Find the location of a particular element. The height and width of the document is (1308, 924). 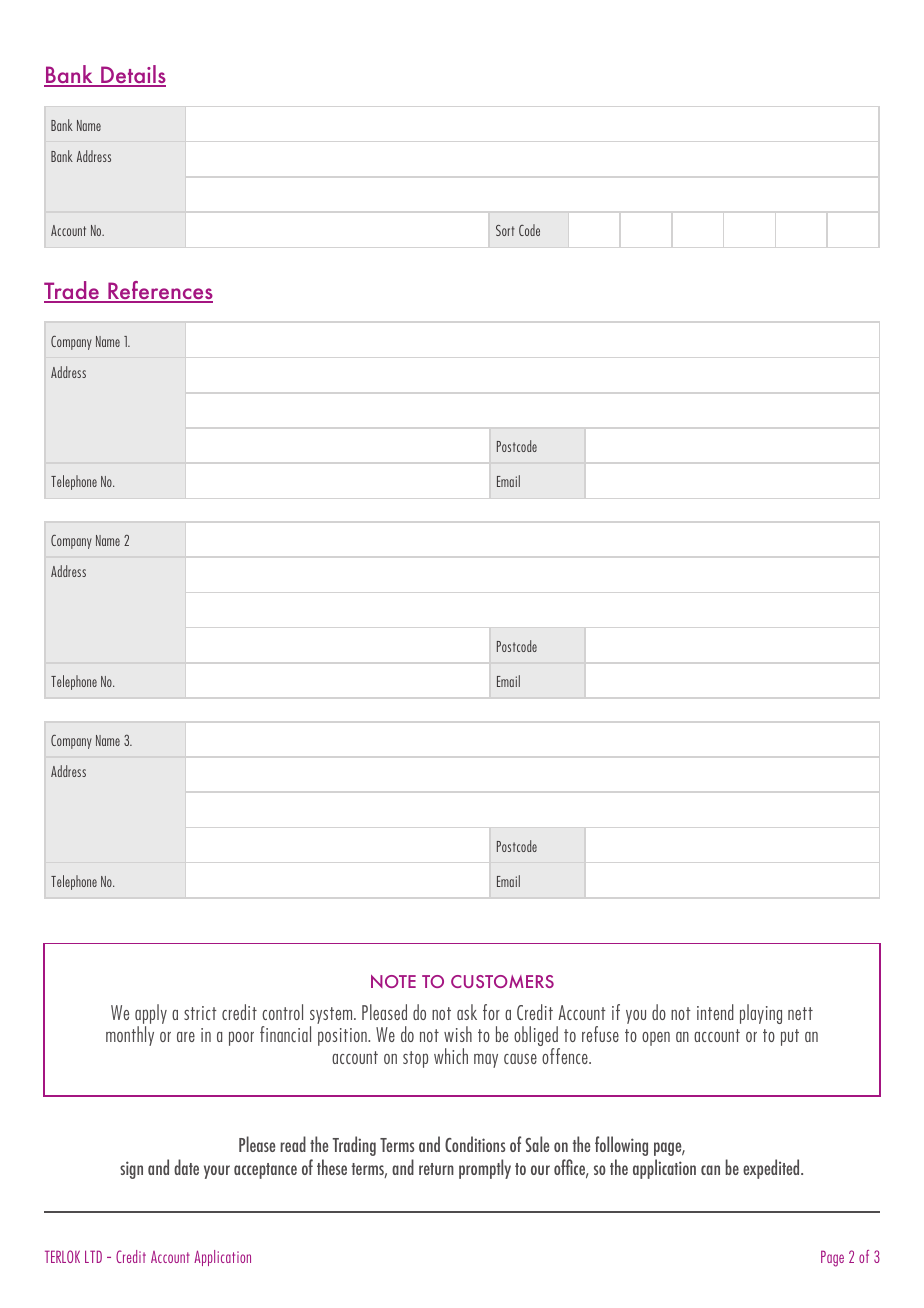

playing is located at coordinates (761, 1014).
